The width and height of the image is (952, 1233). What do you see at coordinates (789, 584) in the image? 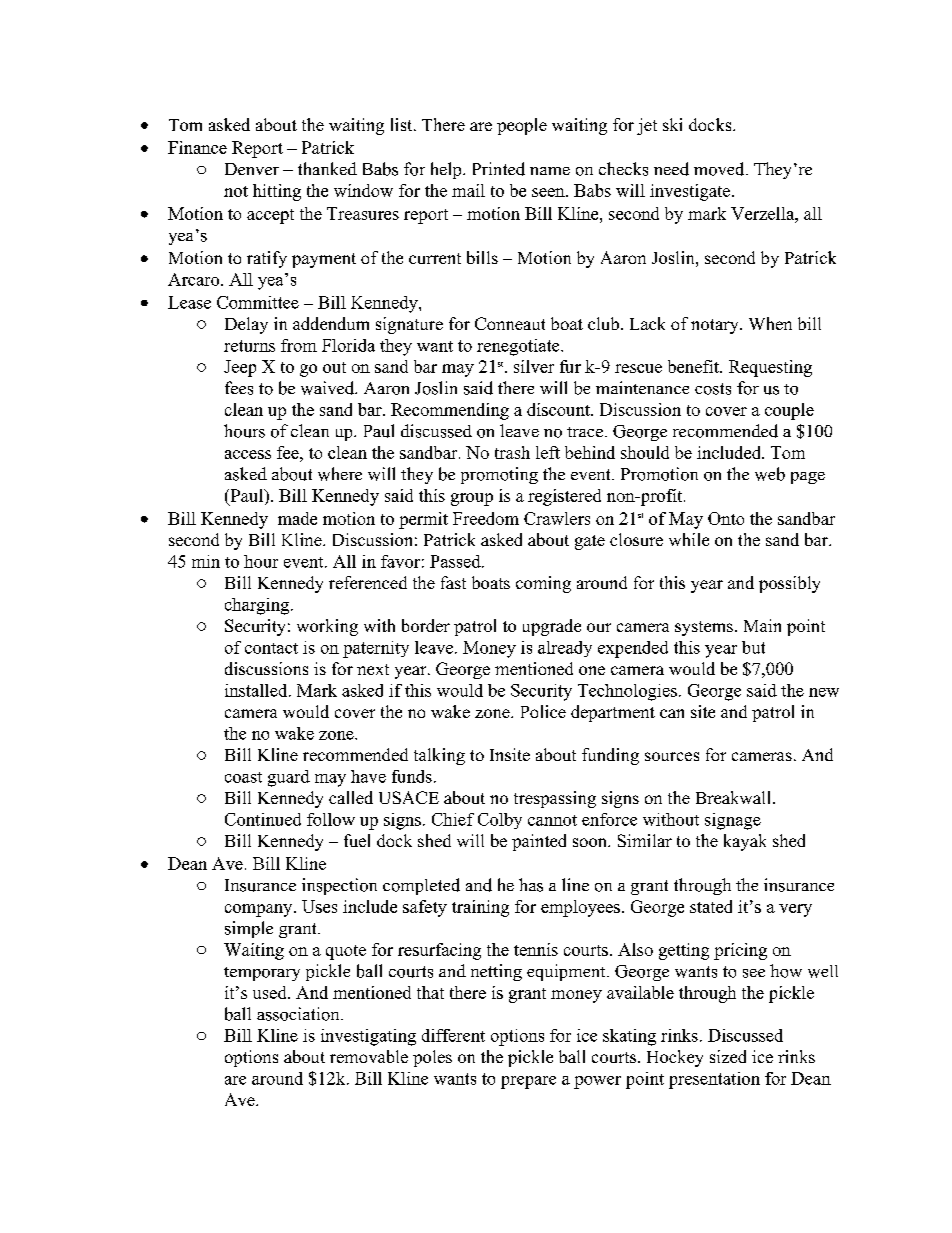
I see `possibly` at bounding box center [789, 584].
